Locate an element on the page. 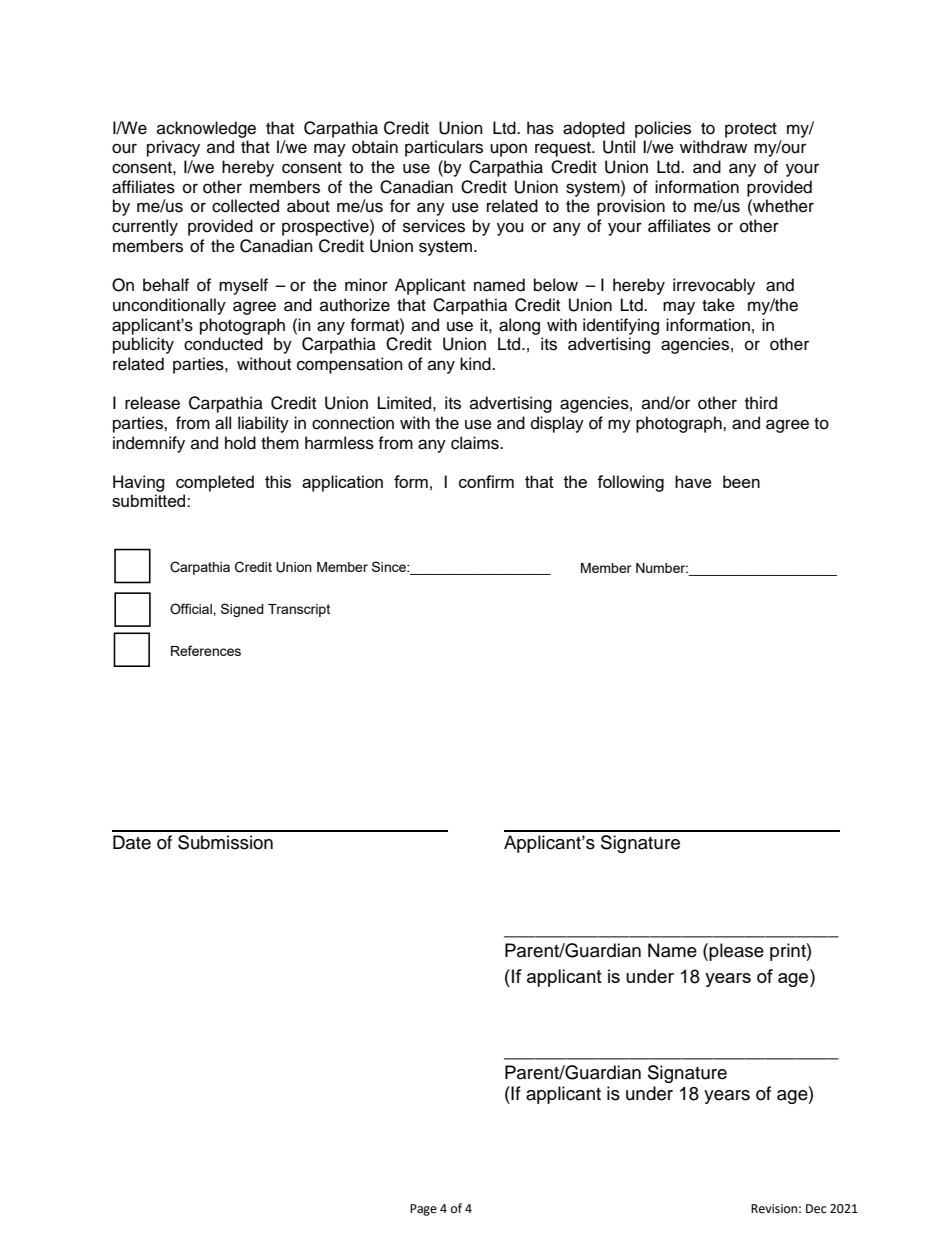  Page is located at coordinates (423, 1210).
